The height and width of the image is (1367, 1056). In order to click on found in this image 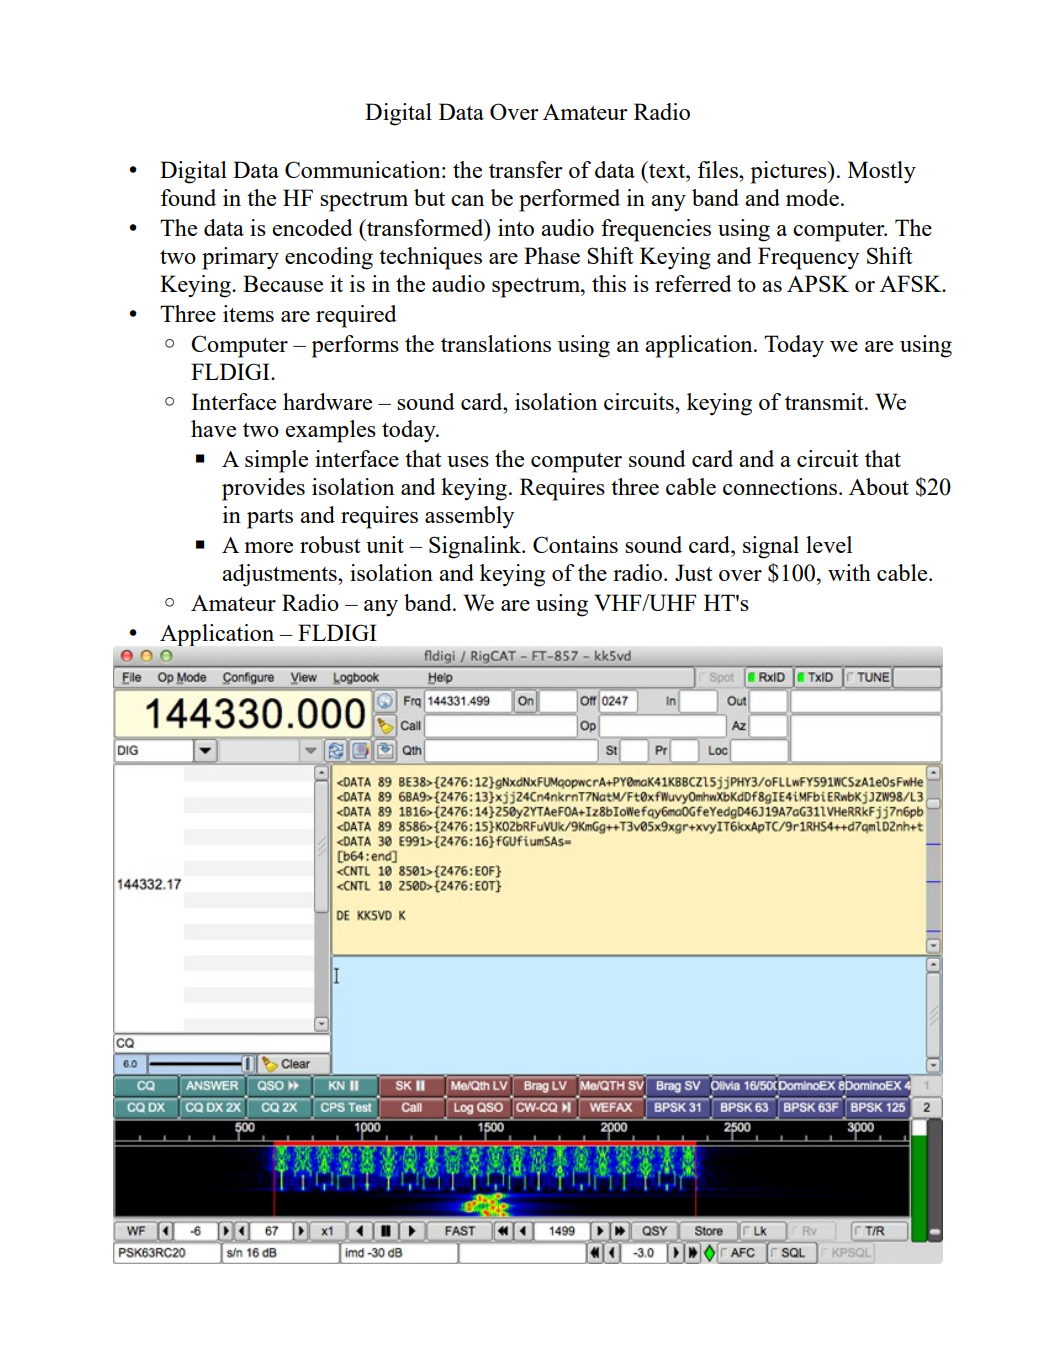, I will do `click(188, 197)`.
